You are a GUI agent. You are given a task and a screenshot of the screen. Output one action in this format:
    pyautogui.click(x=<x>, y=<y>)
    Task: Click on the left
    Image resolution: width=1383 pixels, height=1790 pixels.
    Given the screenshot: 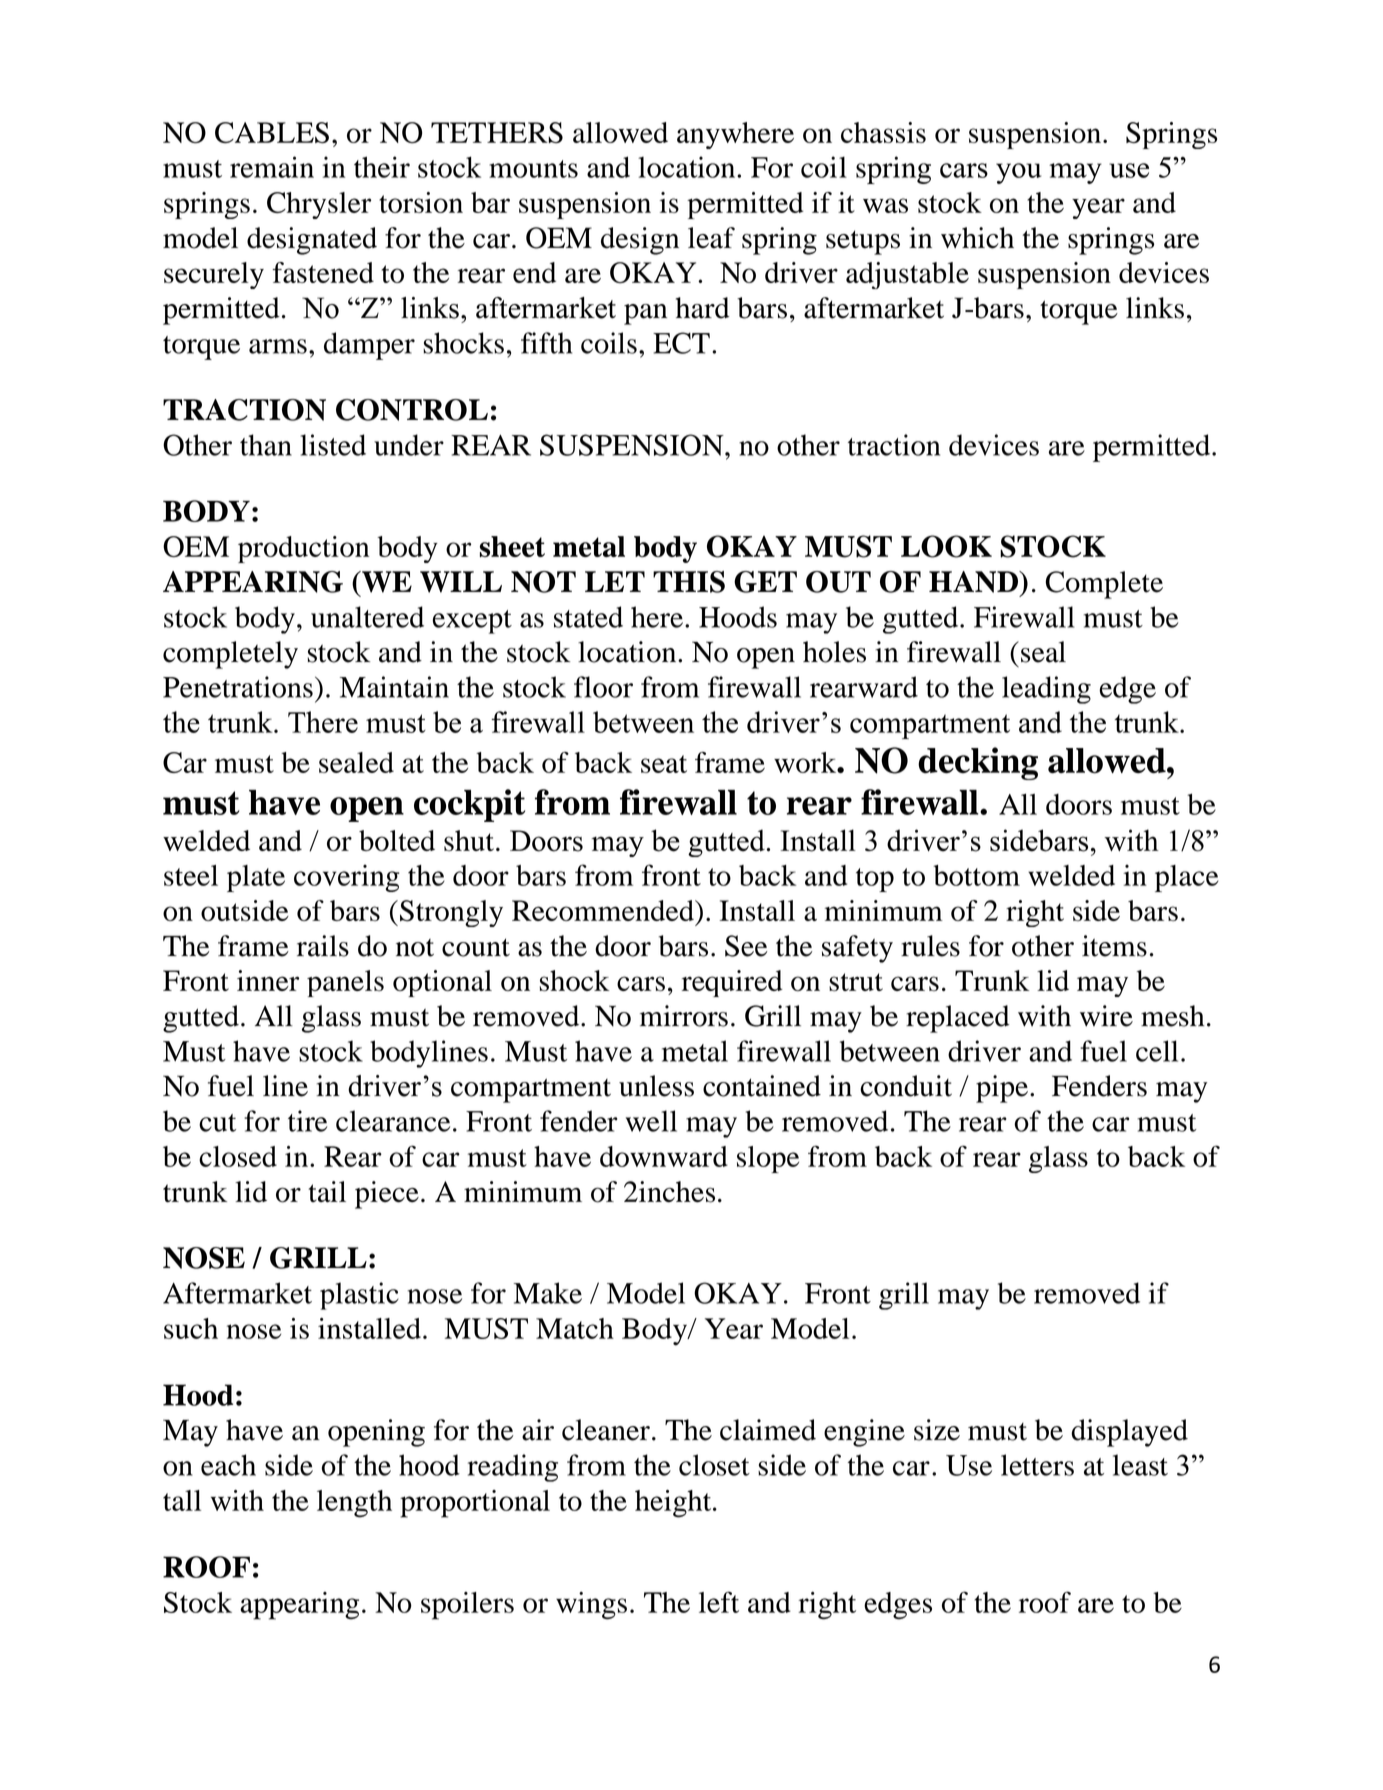 What is the action you would take?
    pyautogui.click(x=719, y=1602)
